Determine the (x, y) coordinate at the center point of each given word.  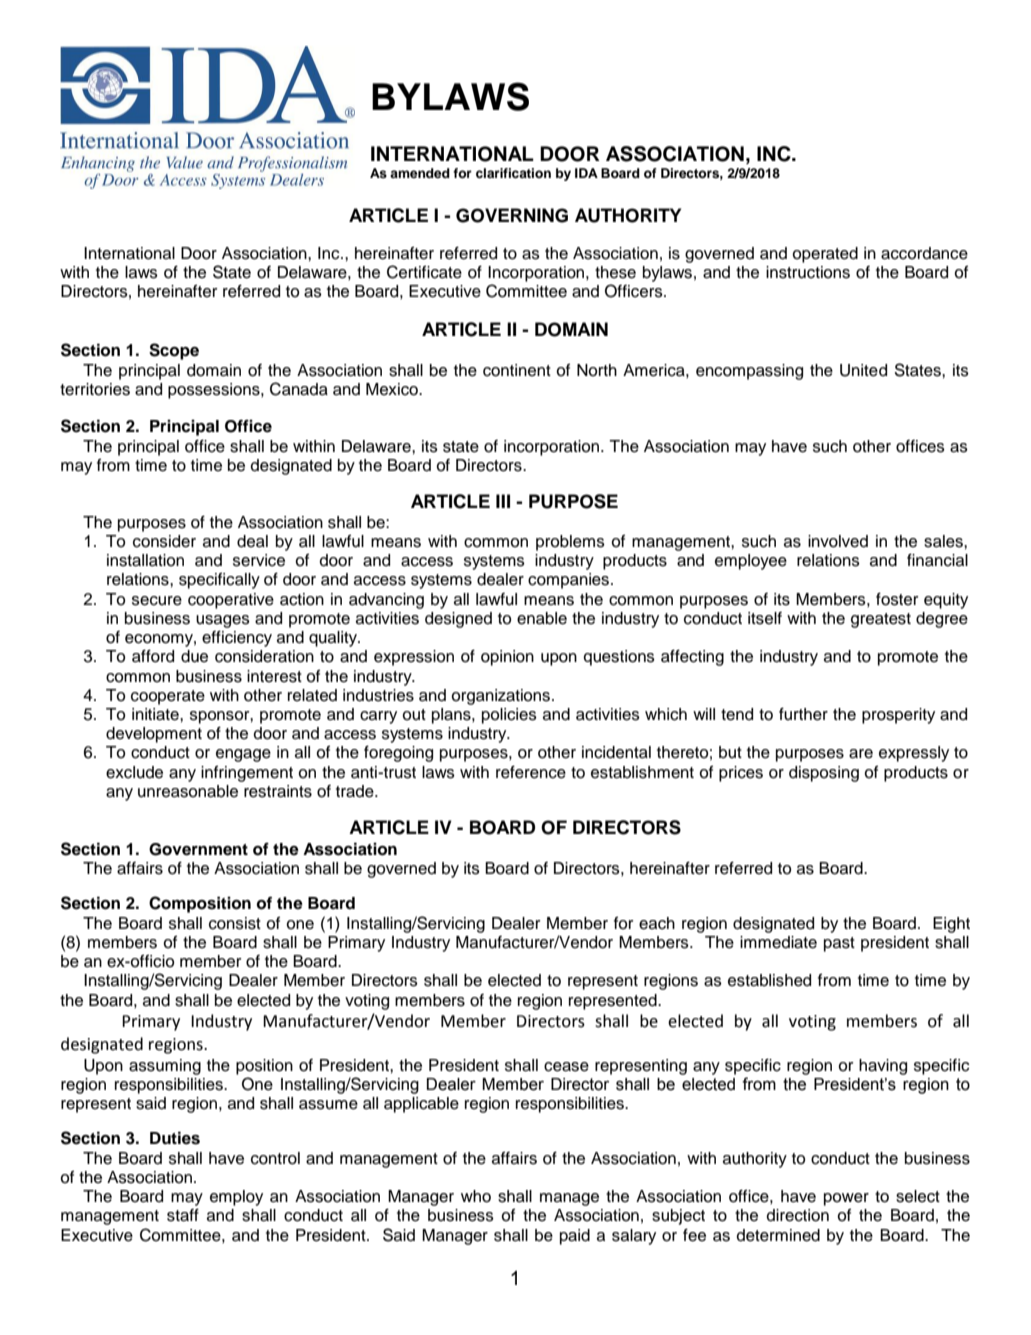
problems (570, 543)
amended (420, 173)
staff (183, 1215)
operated (825, 255)
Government (198, 849)
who (476, 1196)
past (839, 944)
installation (145, 560)
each (657, 923)
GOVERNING (512, 215)
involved (838, 541)
